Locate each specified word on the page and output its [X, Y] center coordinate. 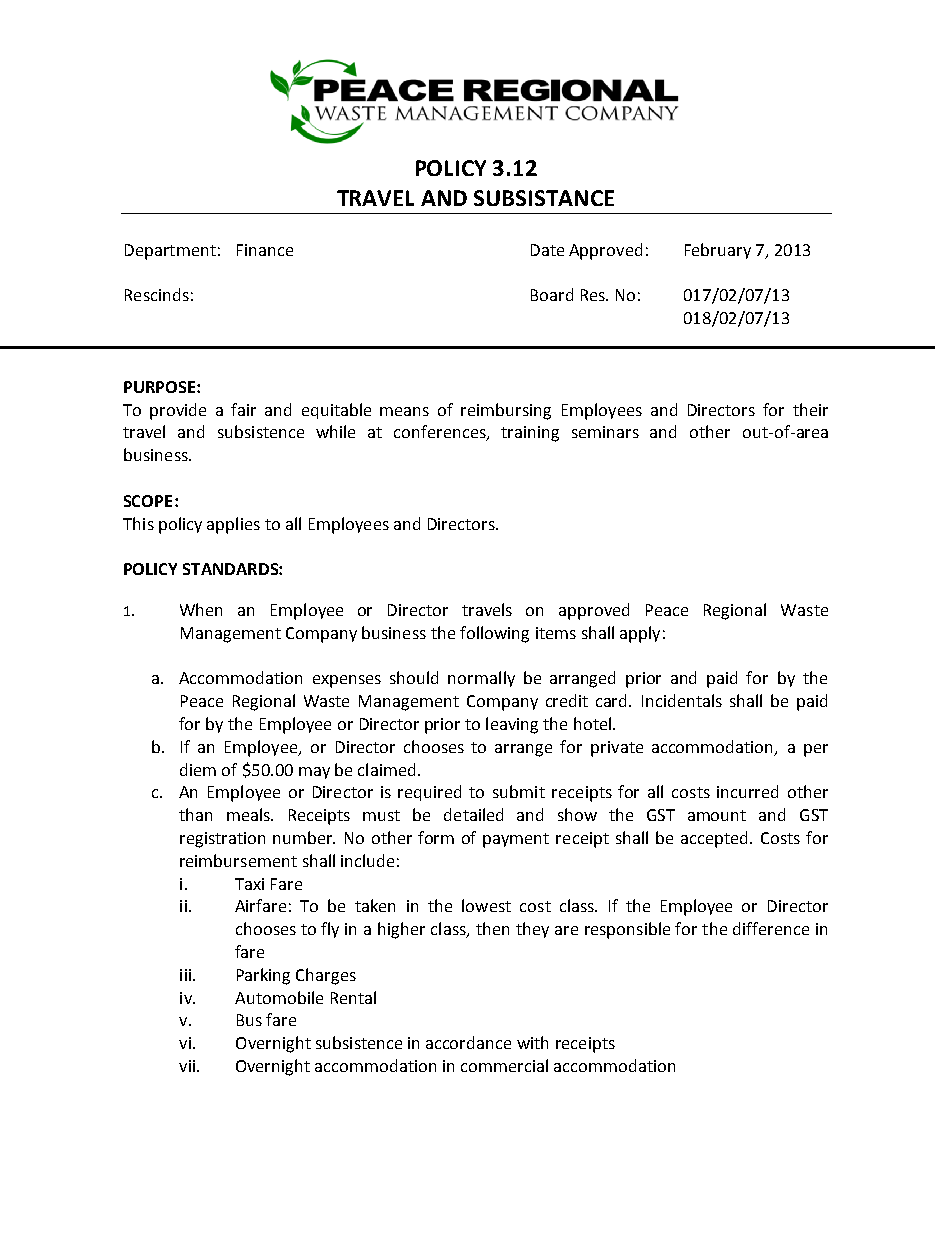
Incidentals [682, 700]
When [201, 609]
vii [188, 1066]
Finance [265, 250]
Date [547, 250]
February [718, 251]
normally [481, 679]
